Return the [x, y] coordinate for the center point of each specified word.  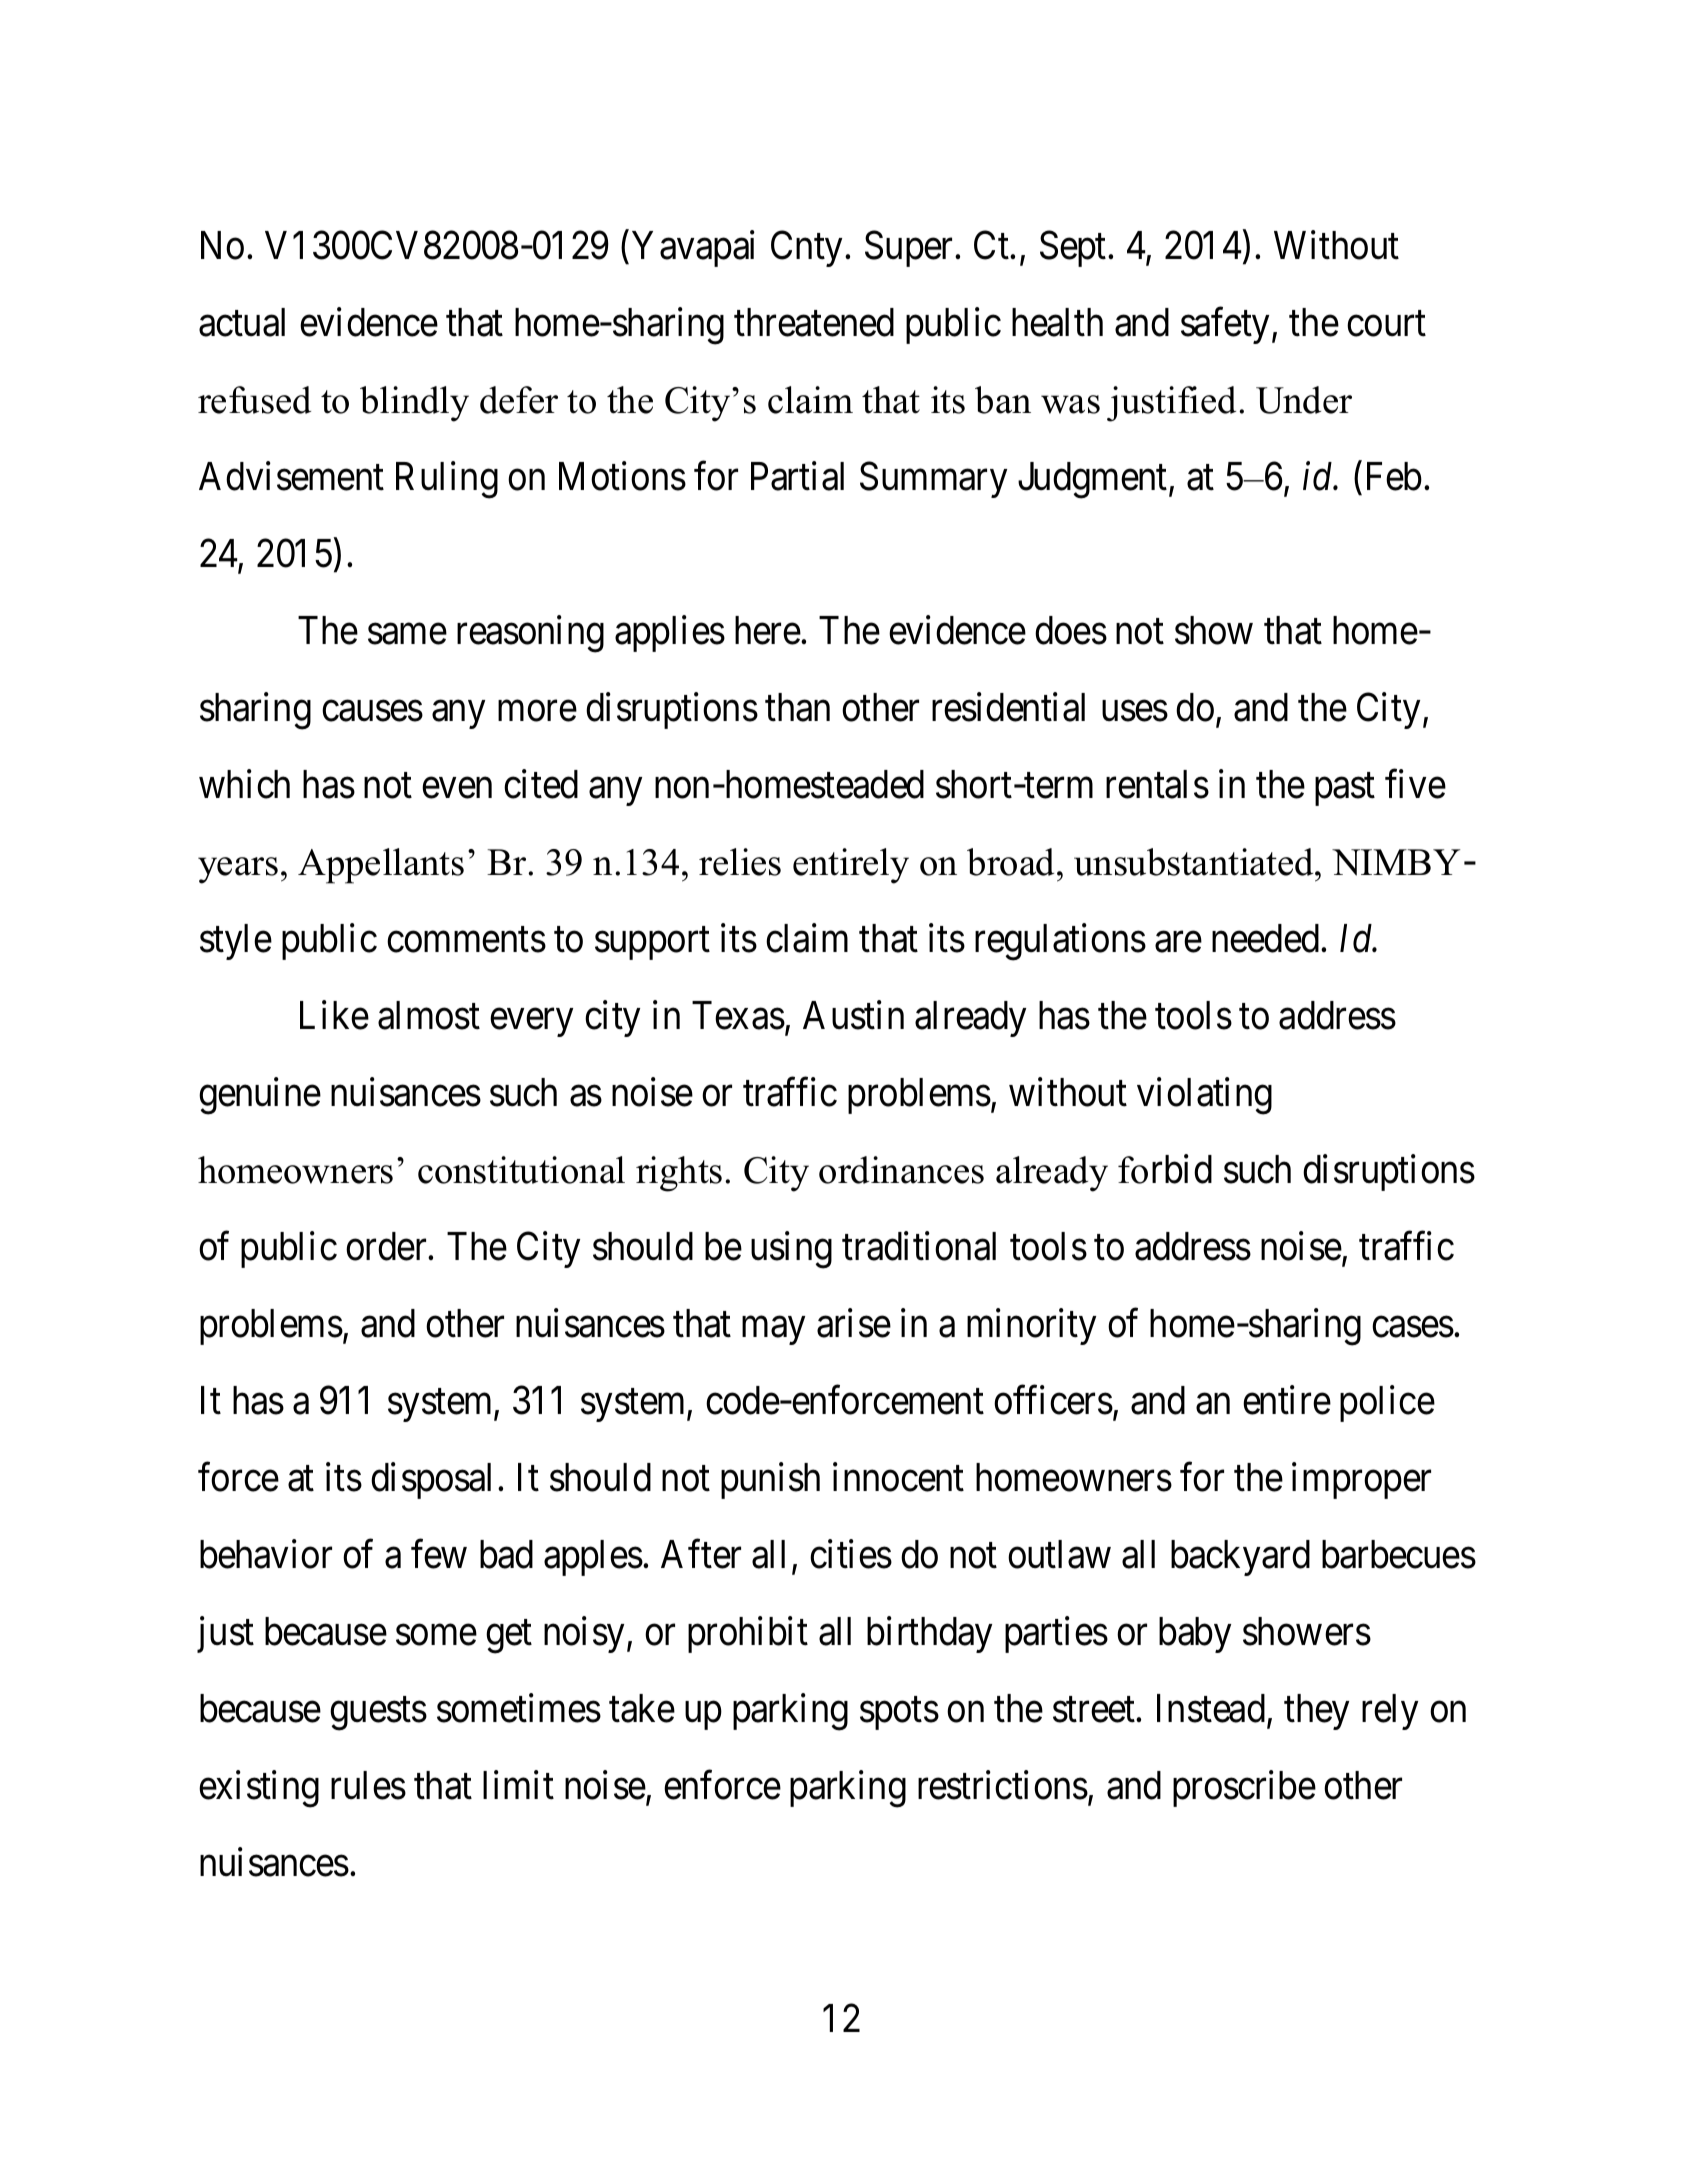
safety [1227, 326]
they [1316, 1712]
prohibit [748, 1634]
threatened [814, 322]
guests [378, 1714]
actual [242, 322]
